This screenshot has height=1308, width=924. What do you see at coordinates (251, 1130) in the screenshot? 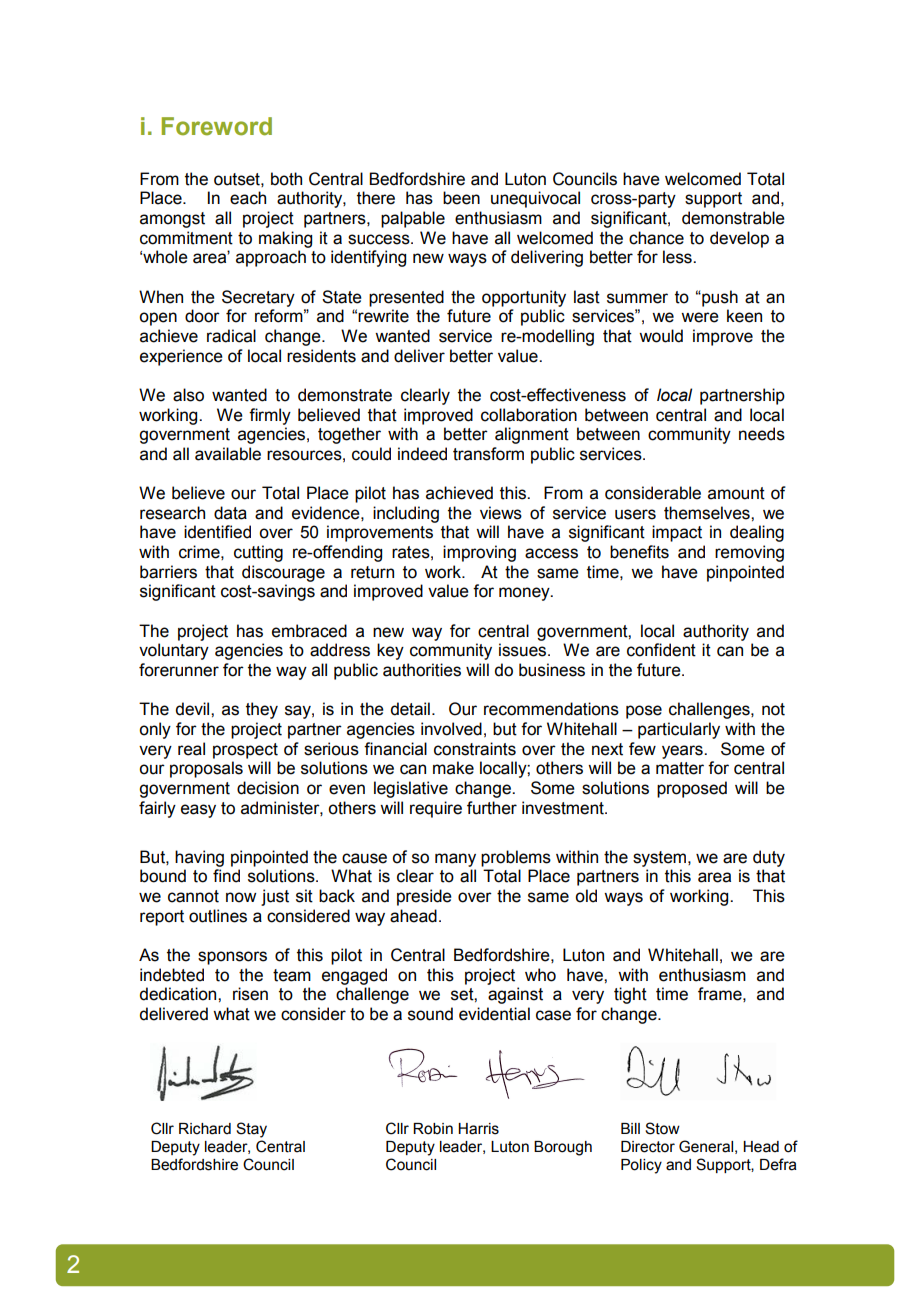
I see `Stay` at bounding box center [251, 1130].
